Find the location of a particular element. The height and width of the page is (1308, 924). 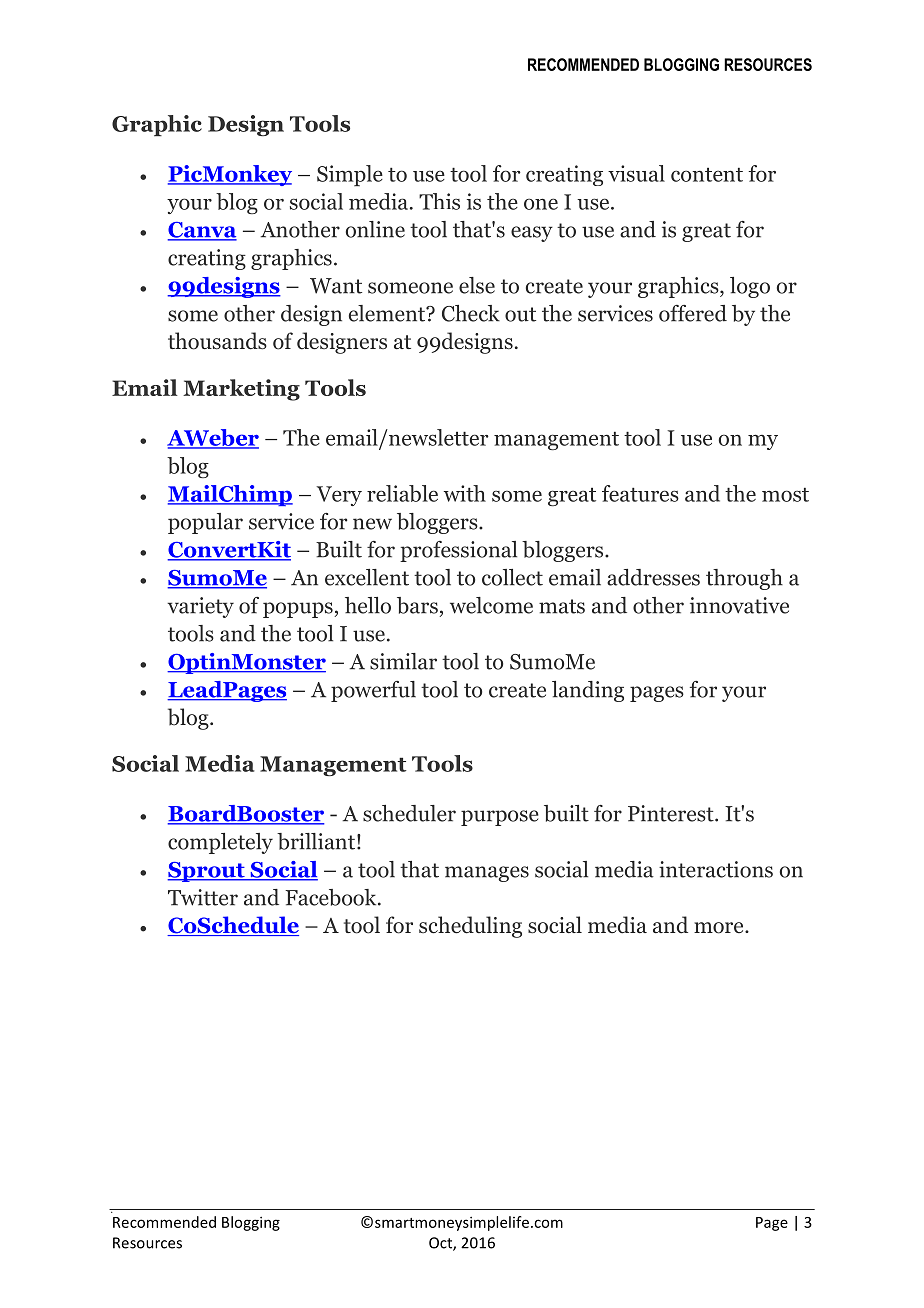

popular is located at coordinates (205, 523).
